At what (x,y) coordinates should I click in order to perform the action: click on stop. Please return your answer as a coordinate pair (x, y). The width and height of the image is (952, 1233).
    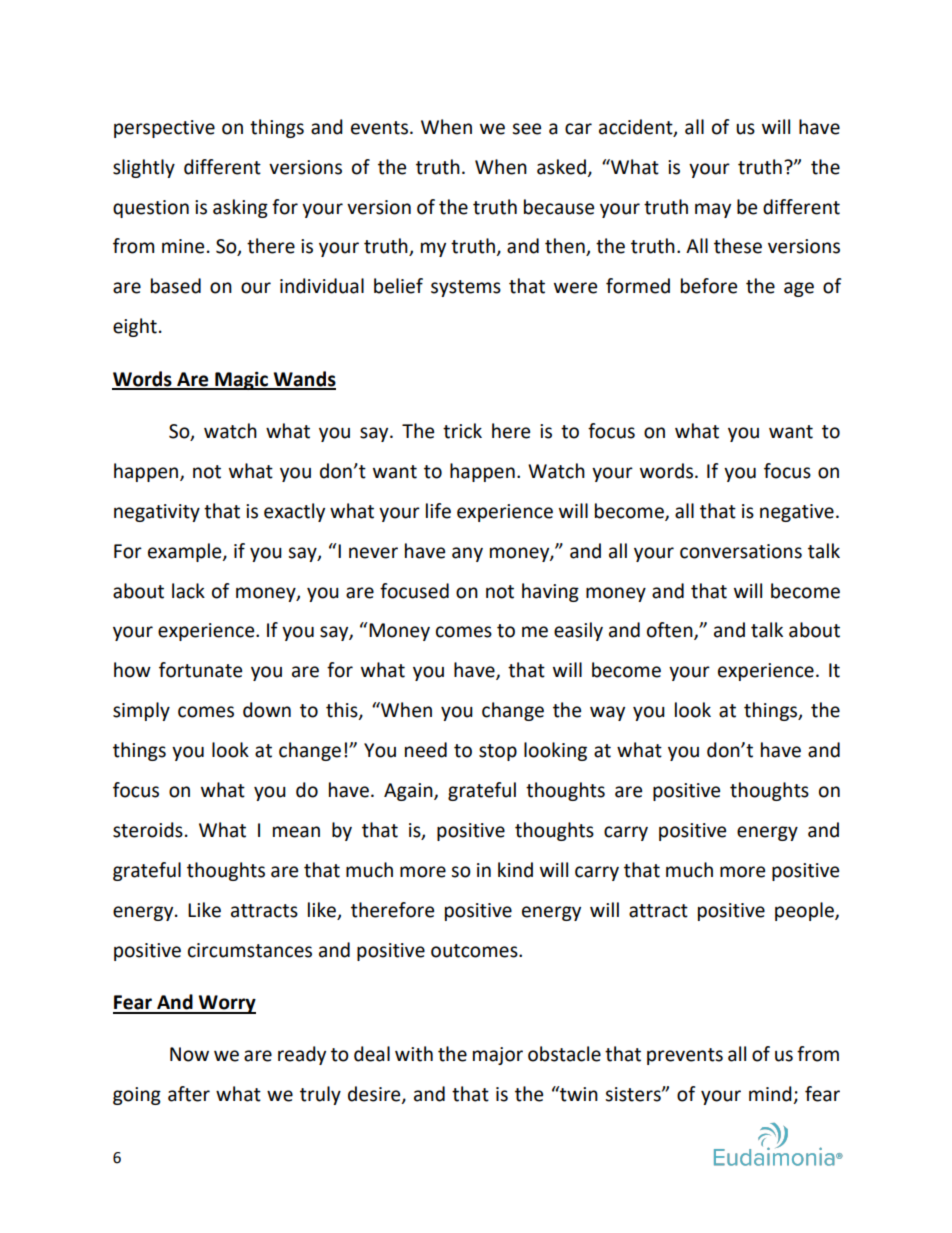
    Looking at the image, I should click on (498, 752).
